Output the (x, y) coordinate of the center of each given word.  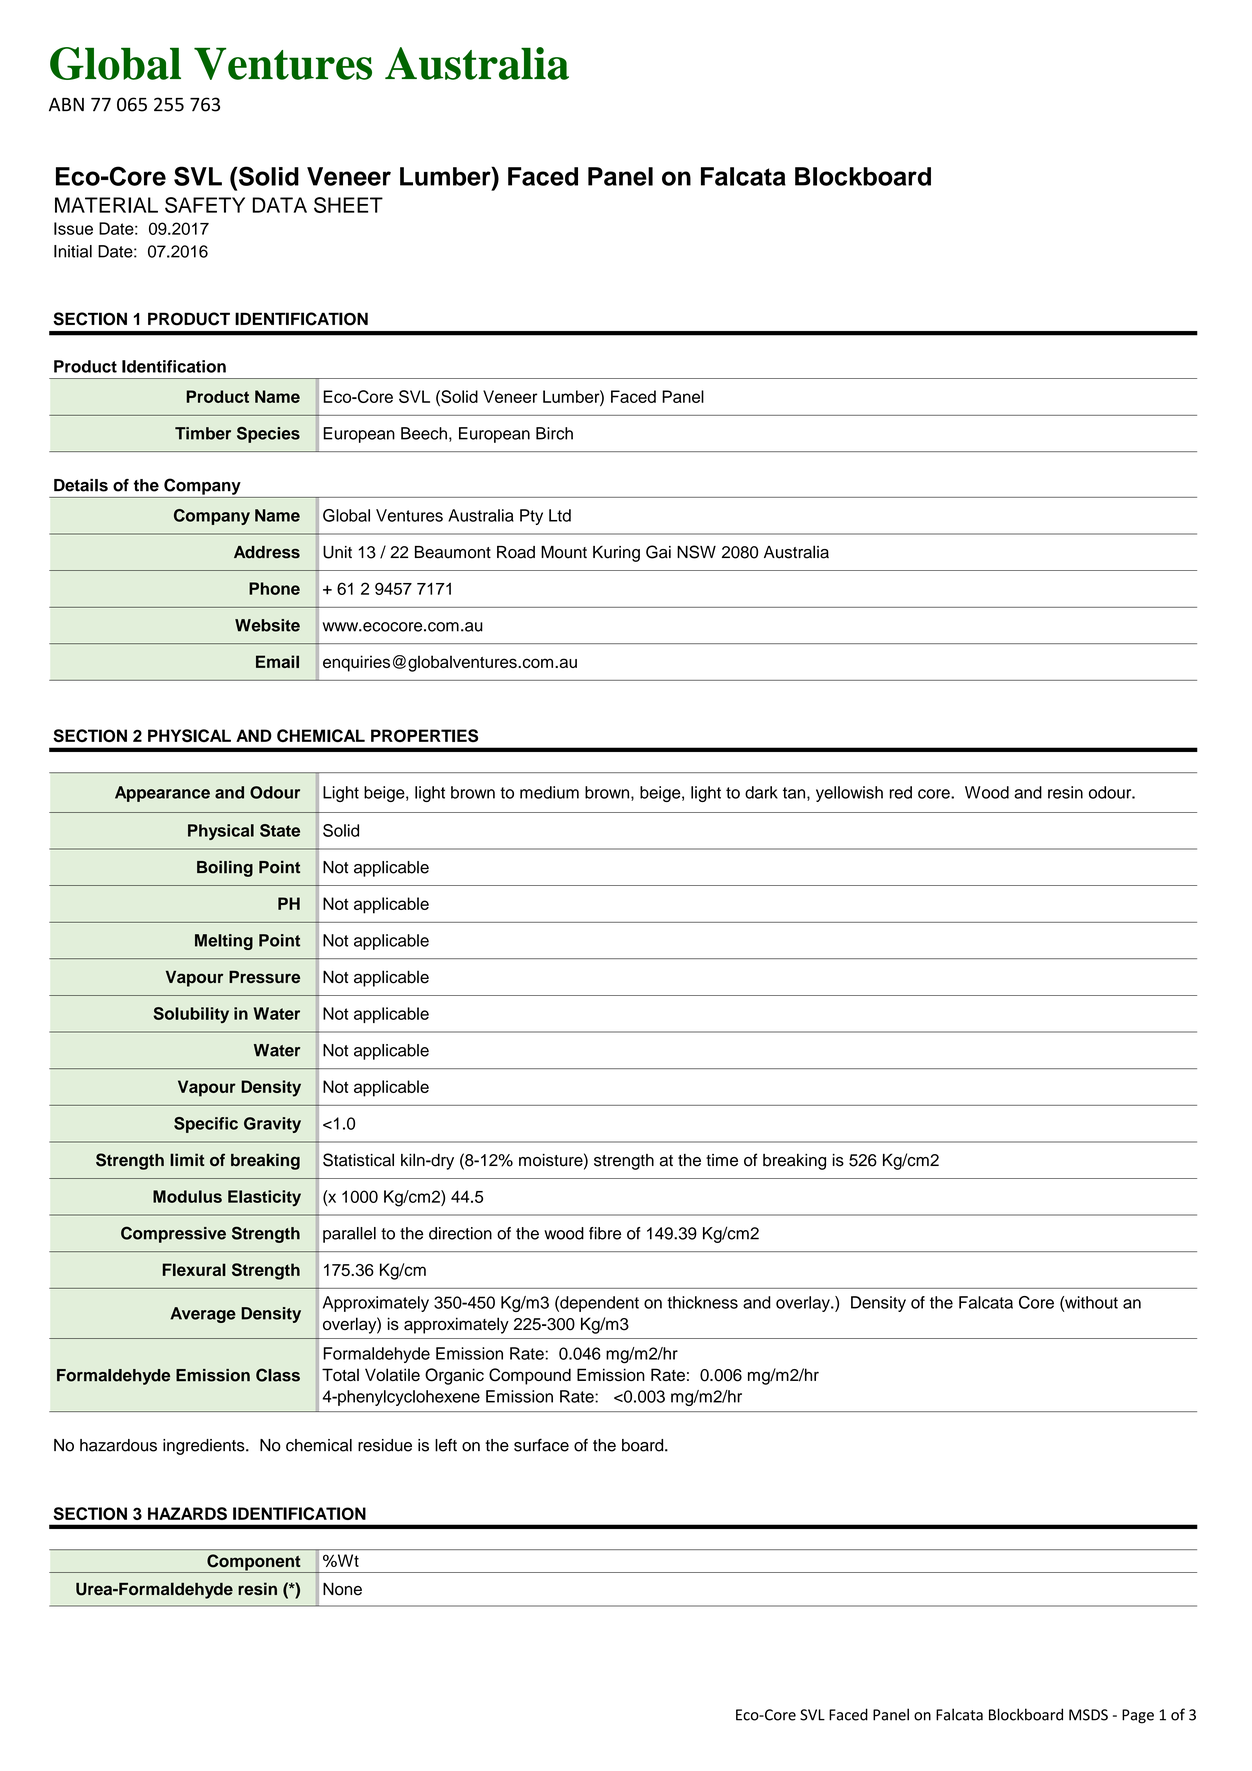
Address (267, 552)
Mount (564, 552)
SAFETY (205, 205)
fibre (605, 1233)
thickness (702, 1302)
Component (254, 1563)
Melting (224, 942)
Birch (554, 433)
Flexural (194, 1269)
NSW (696, 552)
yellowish (849, 794)
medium (549, 792)
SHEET (348, 205)
